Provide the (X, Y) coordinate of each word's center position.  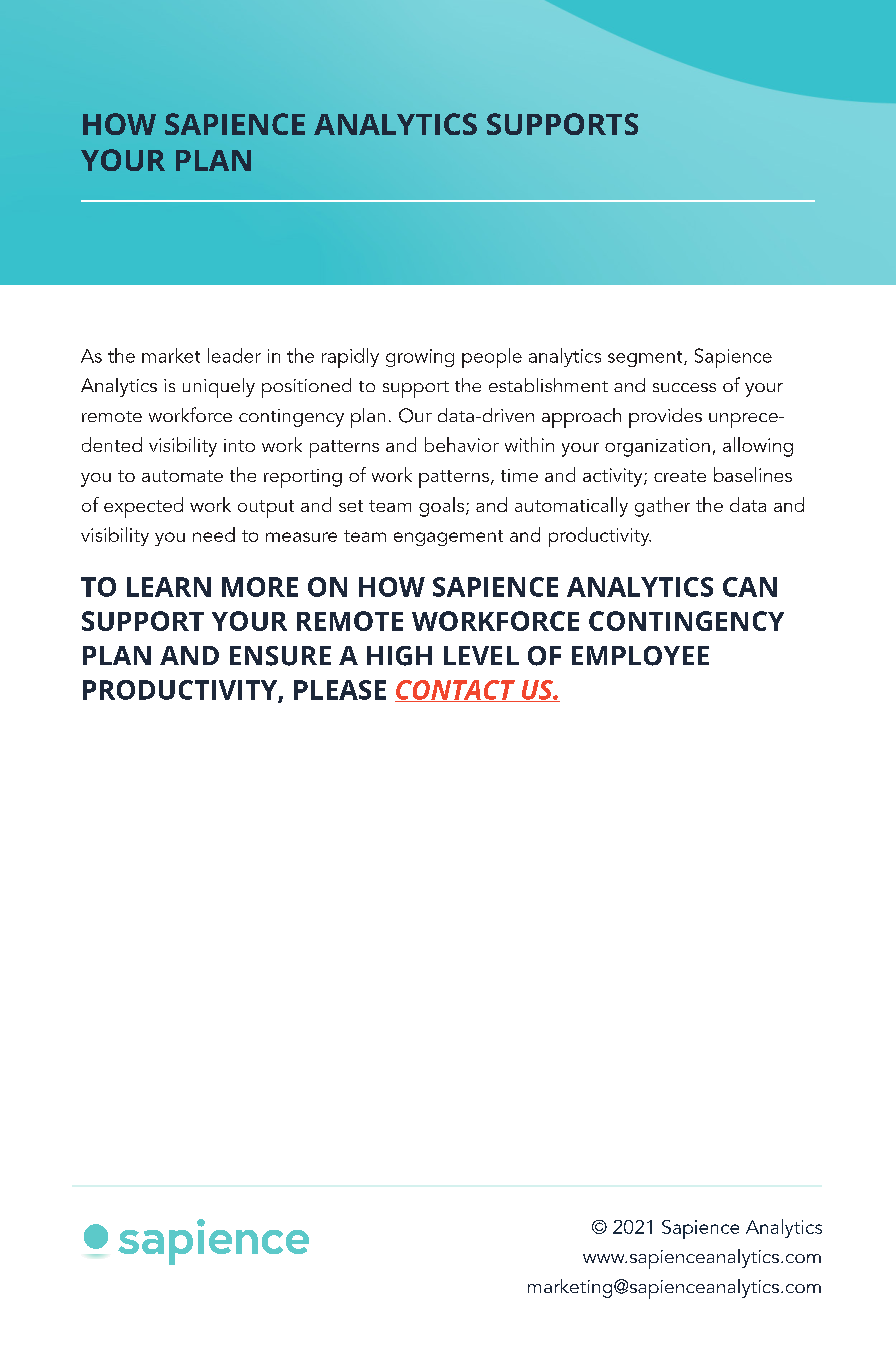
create (680, 476)
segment (646, 359)
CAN (750, 587)
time (519, 475)
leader (234, 355)
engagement (448, 538)
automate (182, 476)
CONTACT (456, 691)
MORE (260, 587)
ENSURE (280, 656)
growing (420, 358)
